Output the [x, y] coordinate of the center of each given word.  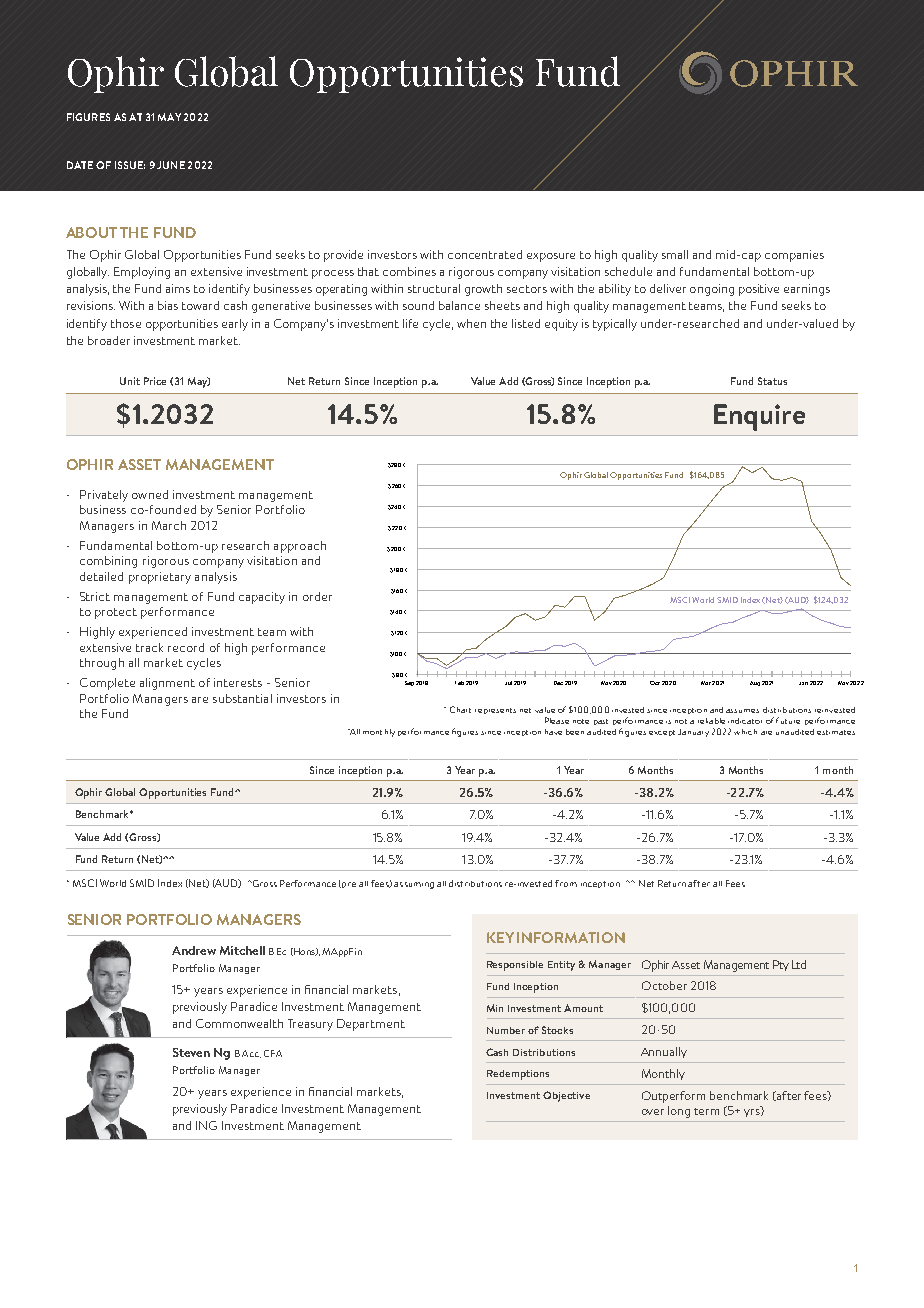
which [745, 732]
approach [300, 547]
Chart [460, 709]
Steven [191, 1052]
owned [150, 494]
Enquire [759, 417]
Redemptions [518, 1075]
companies [794, 256]
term [706, 1111]
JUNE [171, 165]
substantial [242, 698]
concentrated [485, 254]
